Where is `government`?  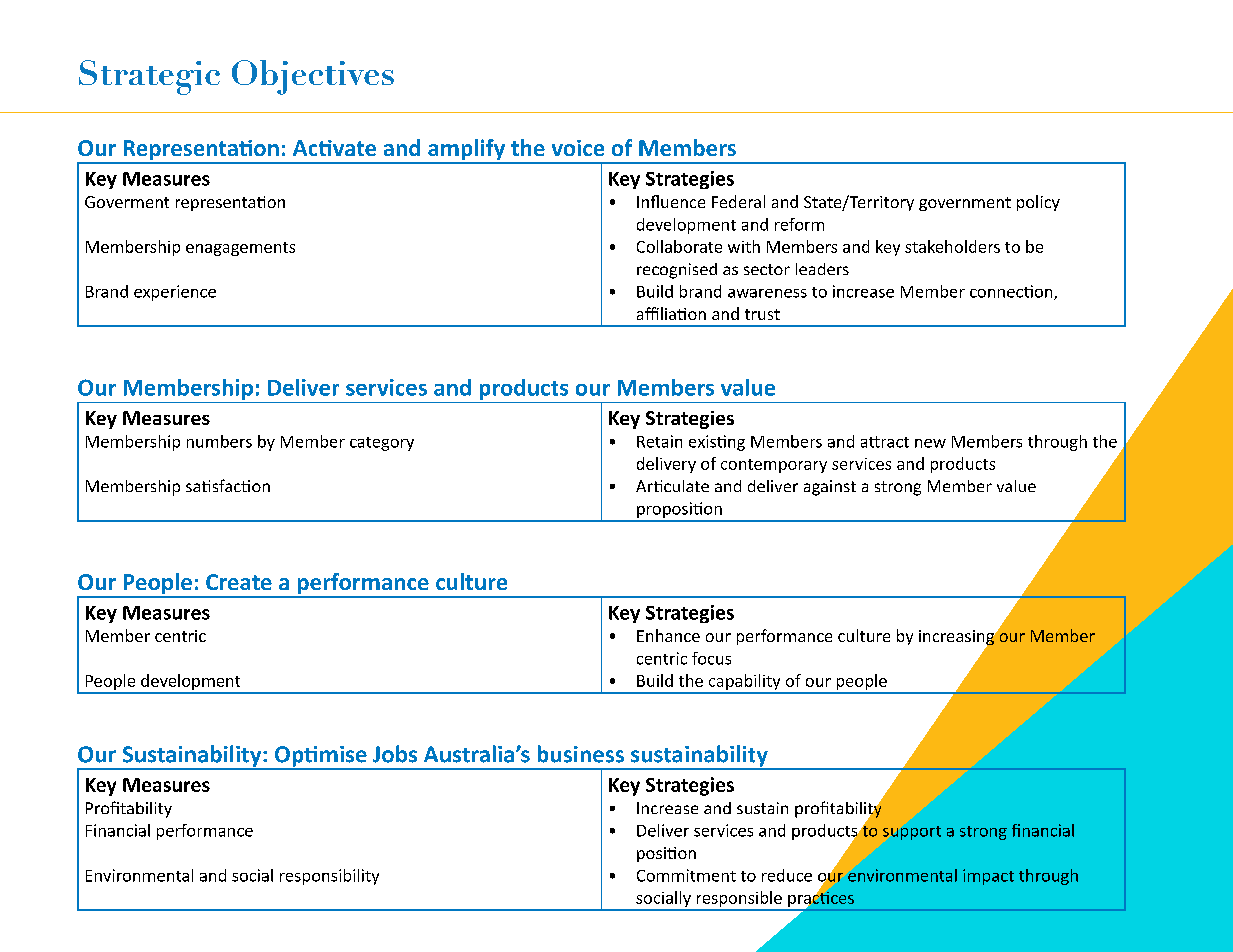
government is located at coordinates (965, 204).
